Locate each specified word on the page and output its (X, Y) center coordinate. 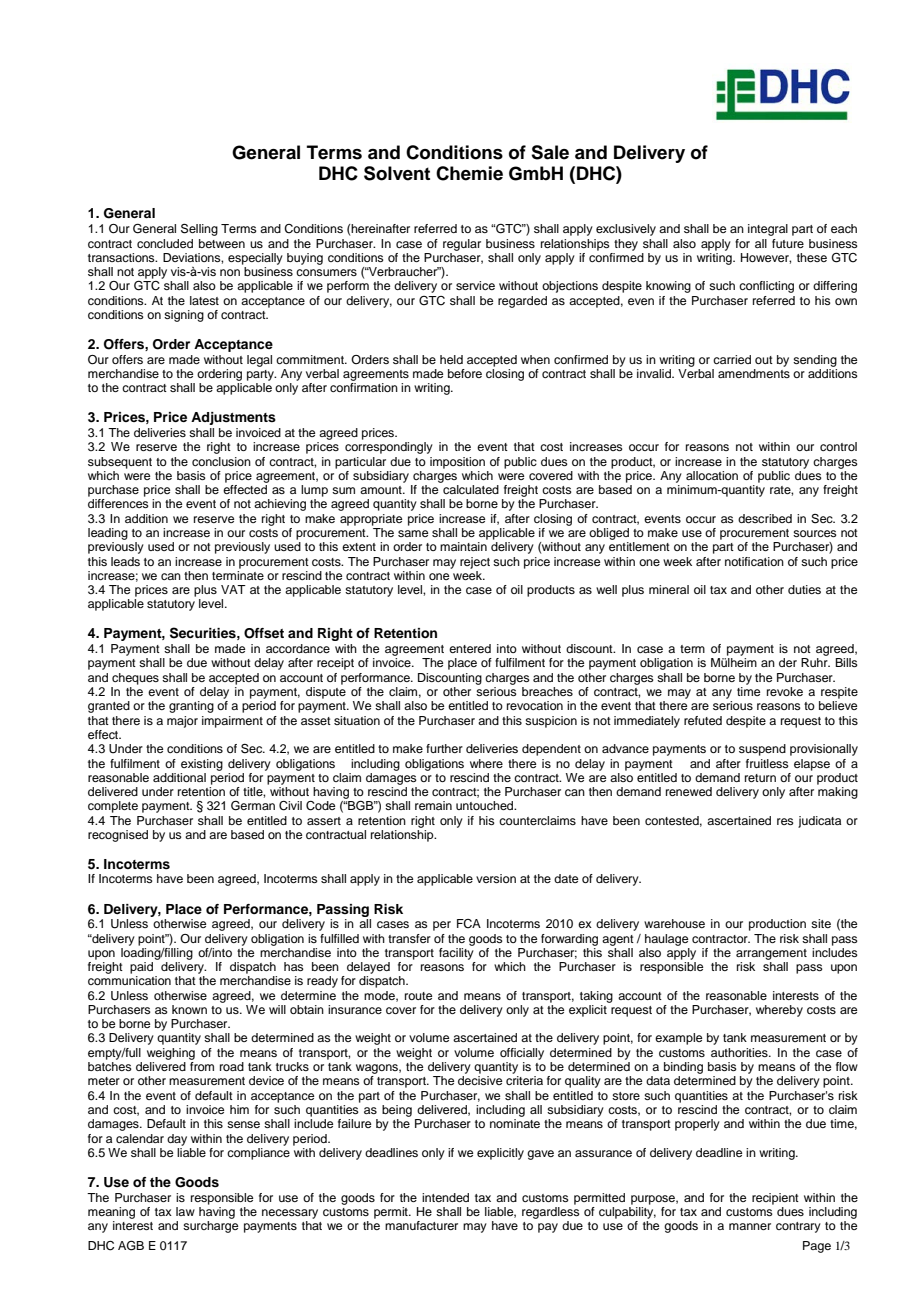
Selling (199, 230)
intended (445, 1197)
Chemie (469, 173)
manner (750, 1226)
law (185, 1211)
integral (768, 230)
